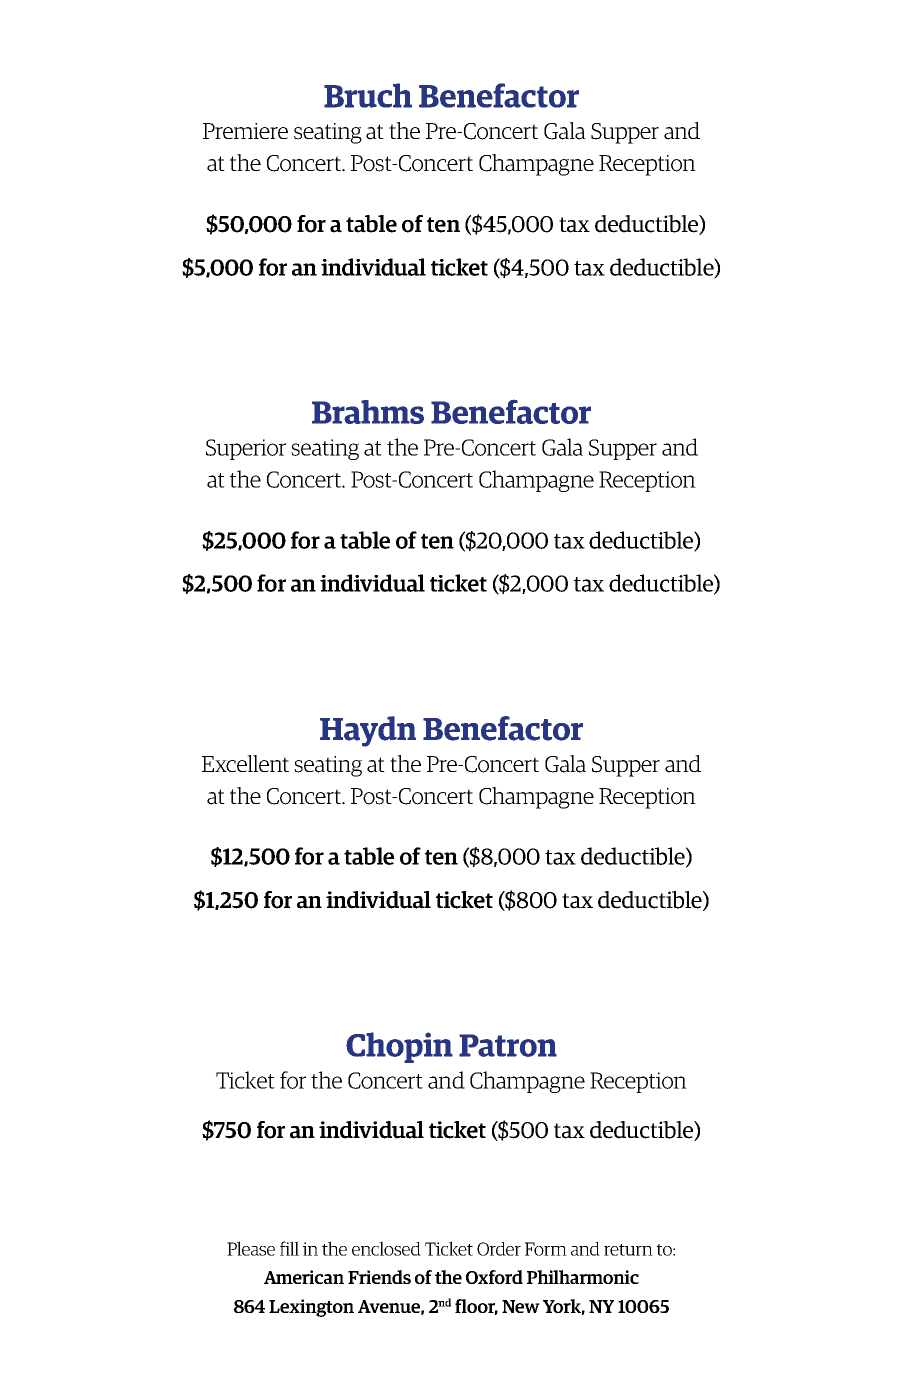  What do you see at coordinates (368, 731) in the screenshot?
I see `Haydn` at bounding box center [368, 731].
